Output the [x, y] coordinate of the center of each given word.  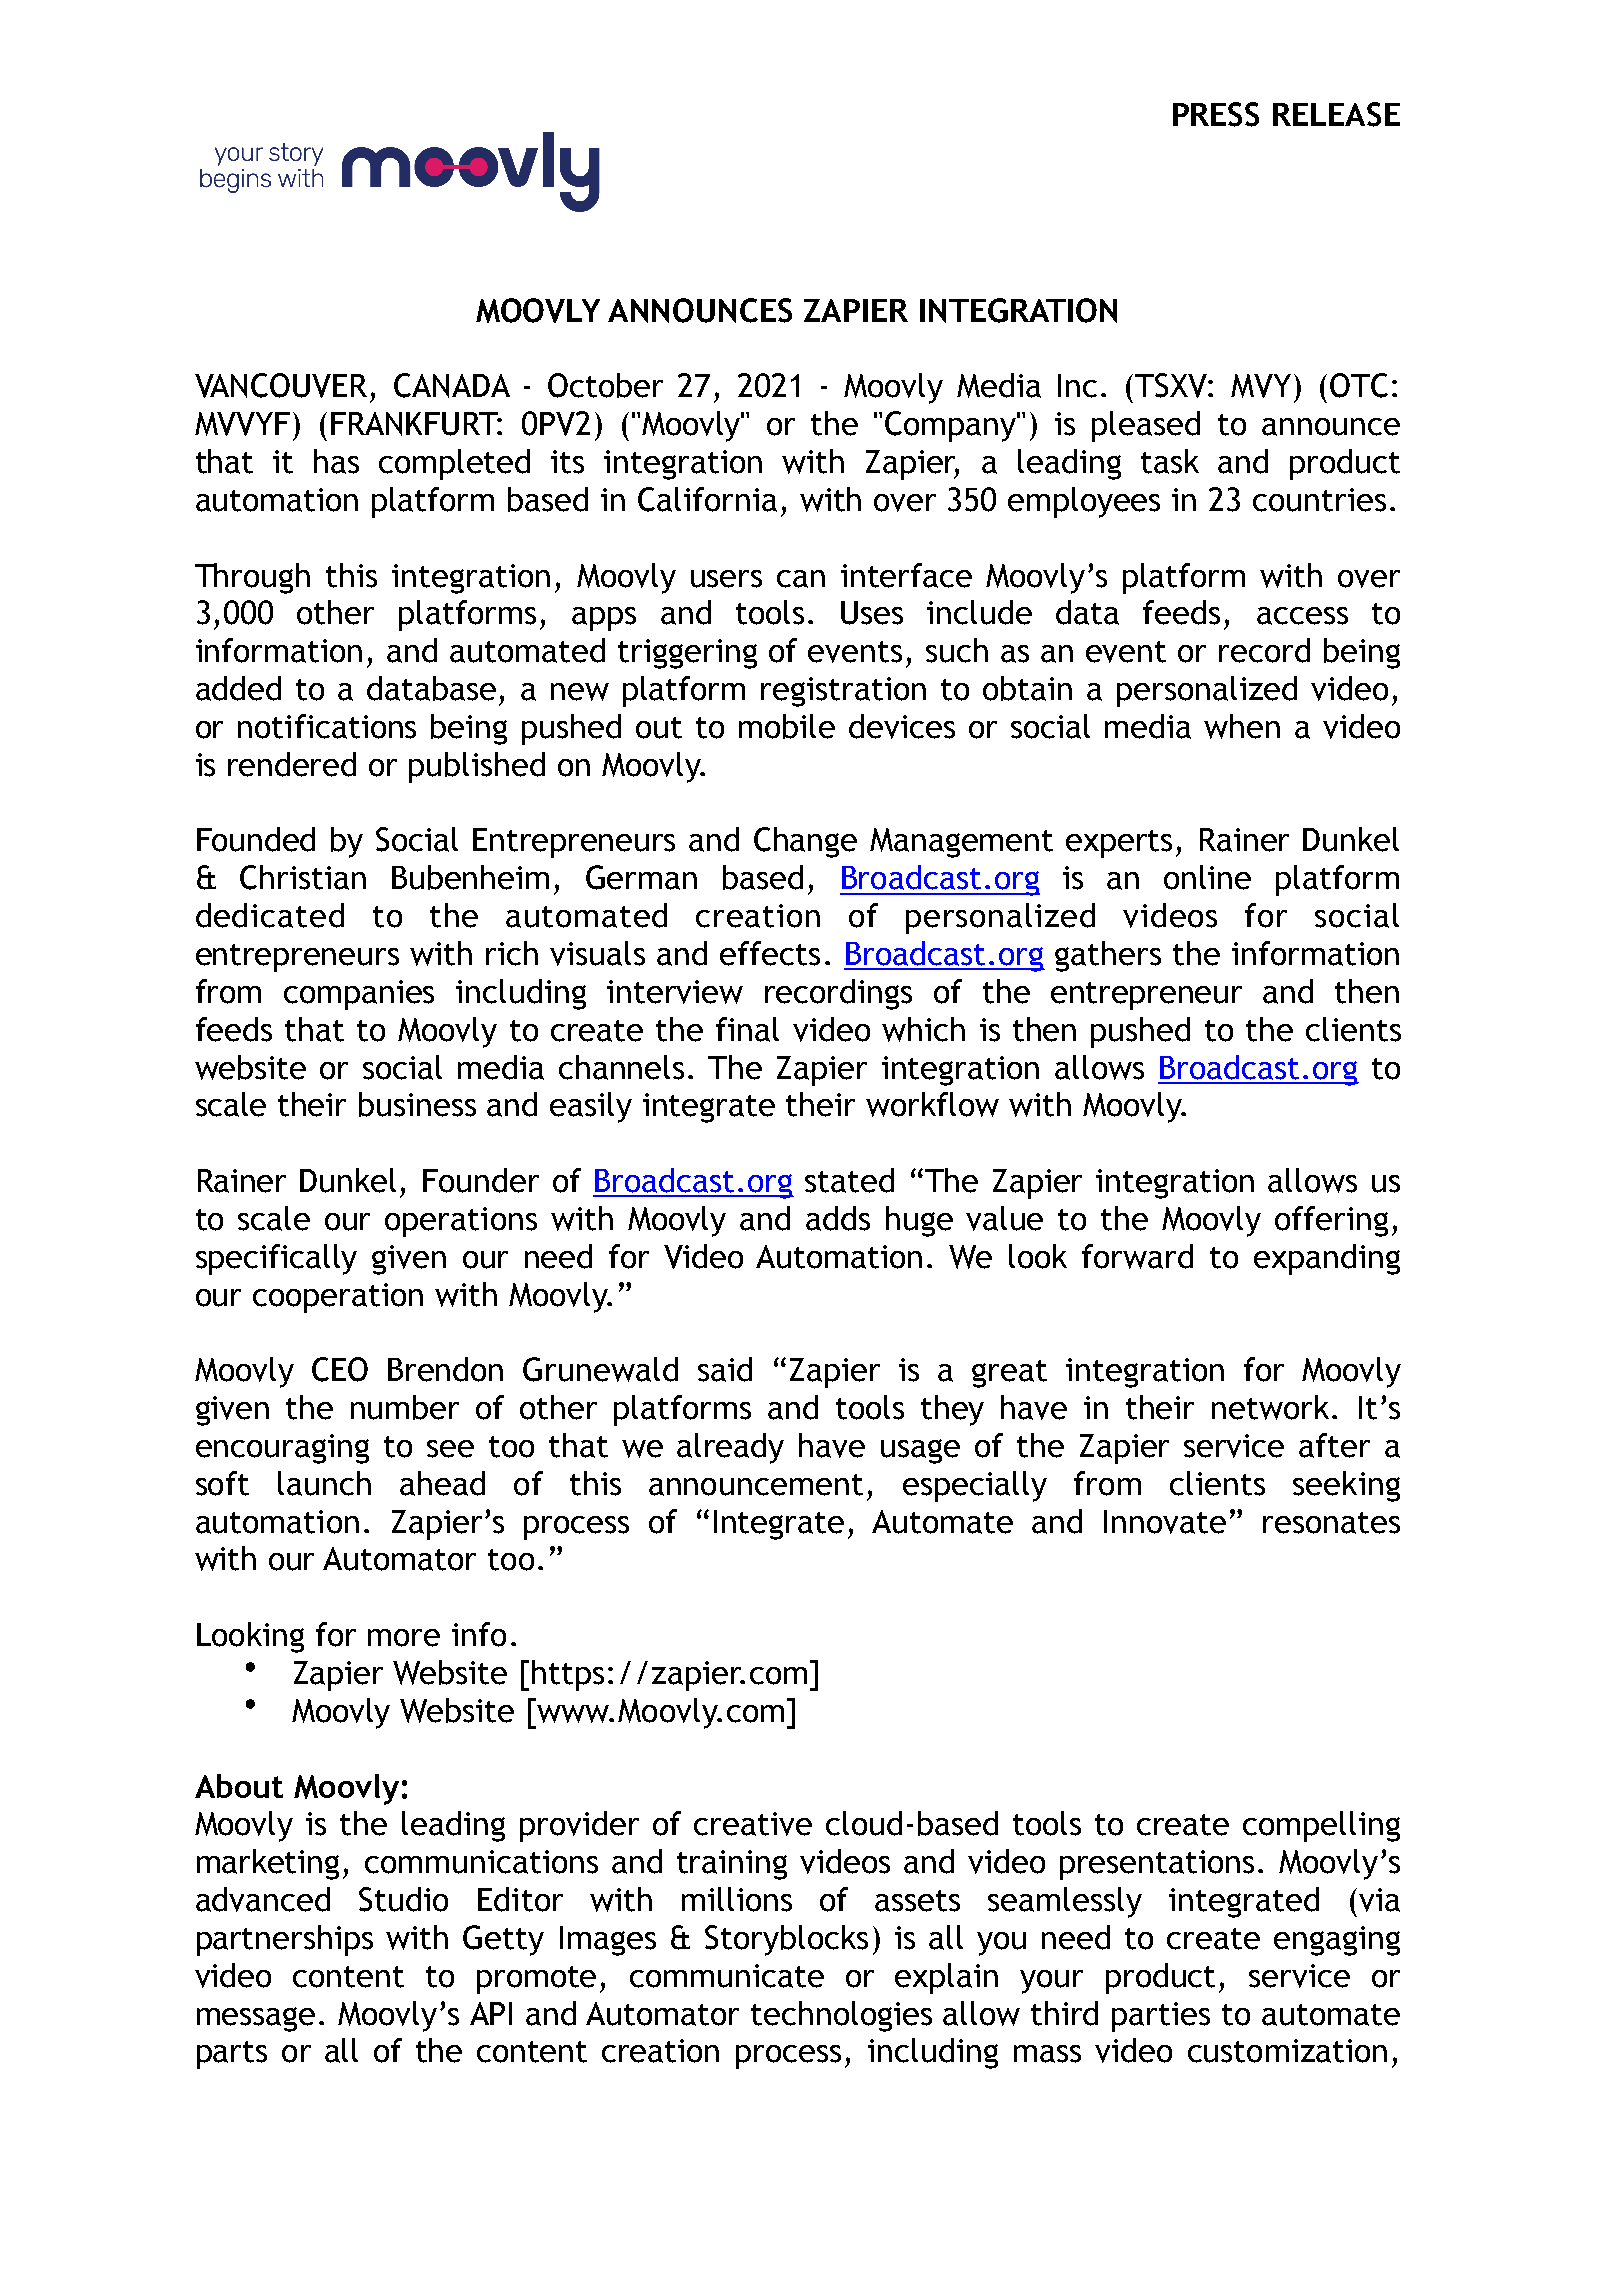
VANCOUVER [281, 385]
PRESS [1216, 114]
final [747, 1029]
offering [1331, 1221]
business [417, 1104]
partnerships [285, 1940]
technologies [841, 2016]
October [605, 385]
